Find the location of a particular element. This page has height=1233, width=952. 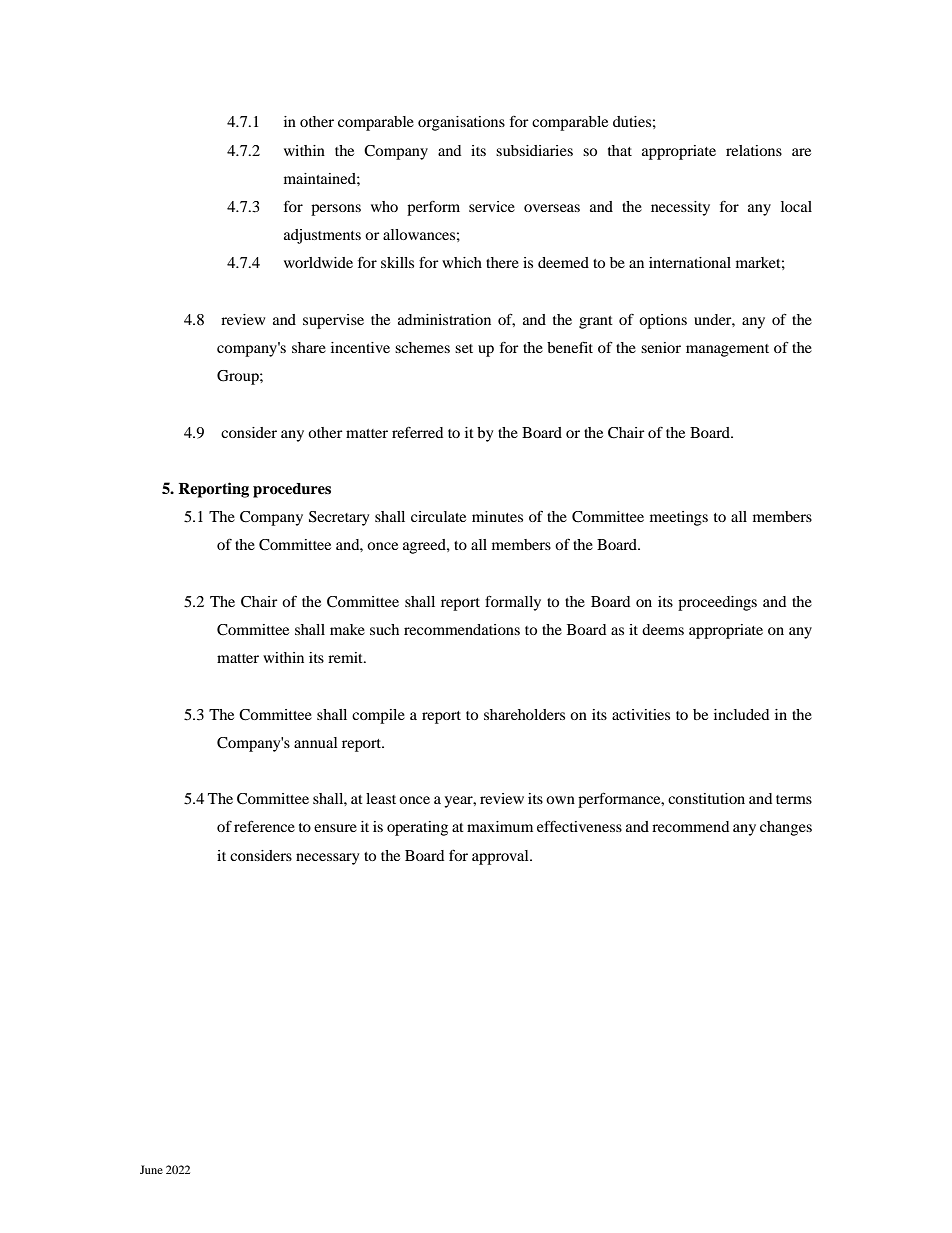

remit is located at coordinates (346, 657).
